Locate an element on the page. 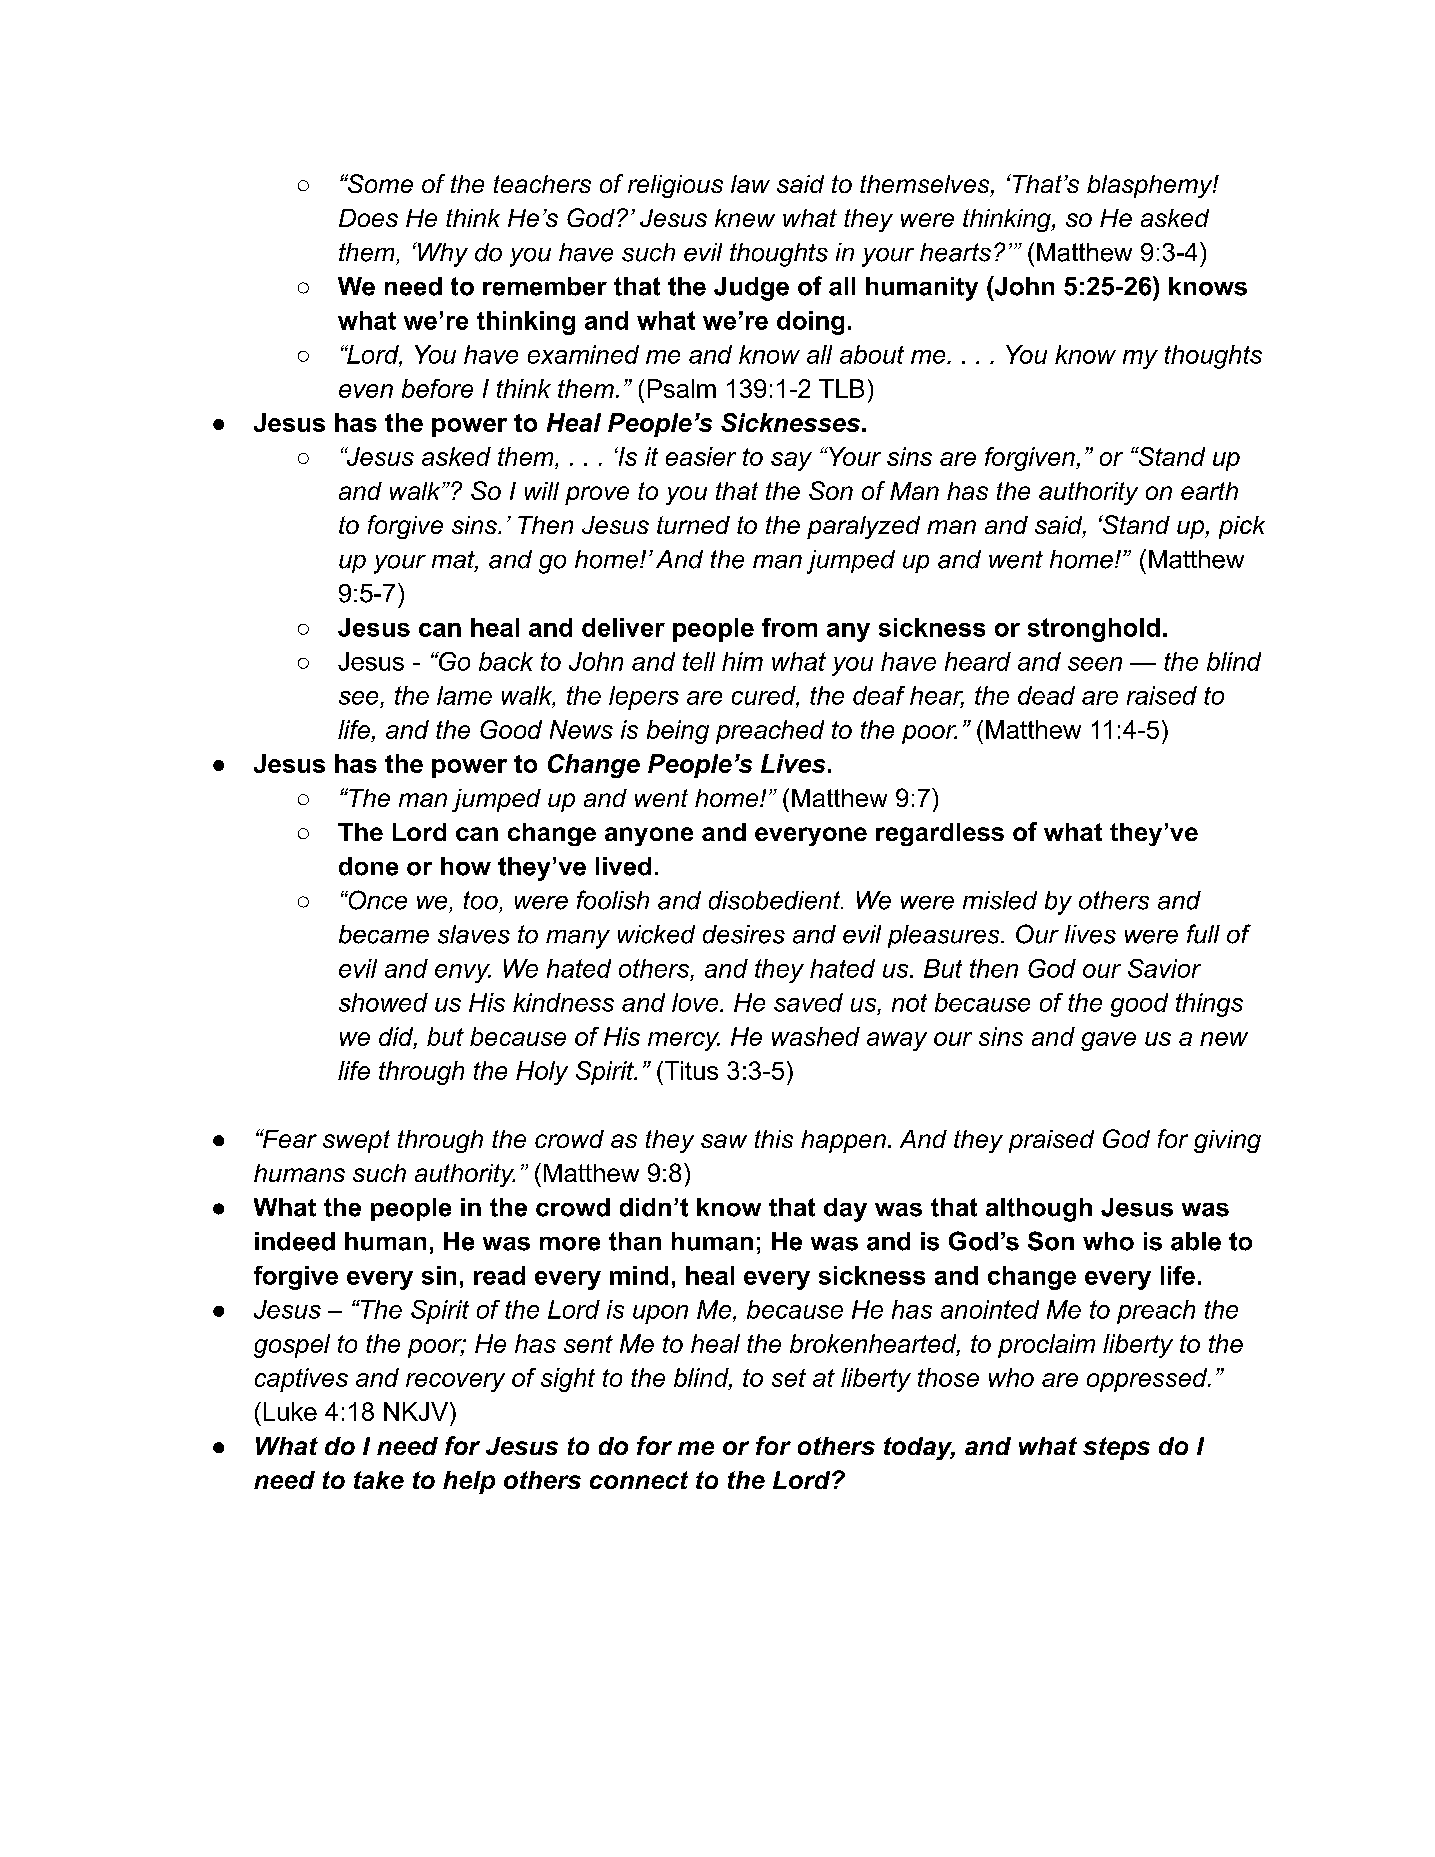 The image size is (1435, 1857). NKJV is located at coordinates (416, 1411).
